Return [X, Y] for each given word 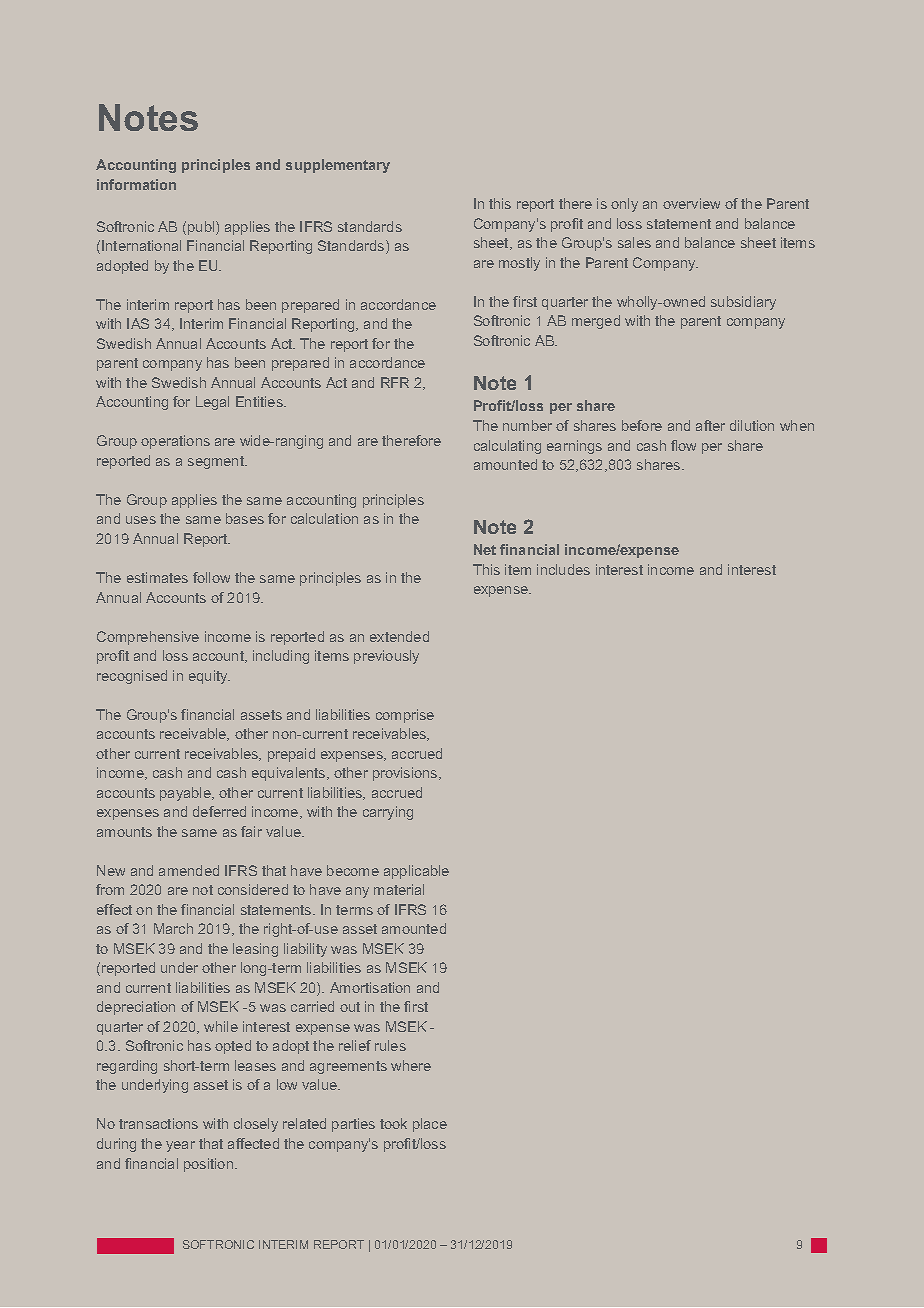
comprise [405, 716]
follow [211, 577]
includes [563, 569]
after [710, 425]
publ [202, 228]
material [399, 889]
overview [691, 203]
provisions [406, 774]
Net [485, 549]
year [180, 1146]
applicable [416, 872]
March [173, 928]
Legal [212, 403]
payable [186, 794]
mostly [519, 264]
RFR [395, 382]
